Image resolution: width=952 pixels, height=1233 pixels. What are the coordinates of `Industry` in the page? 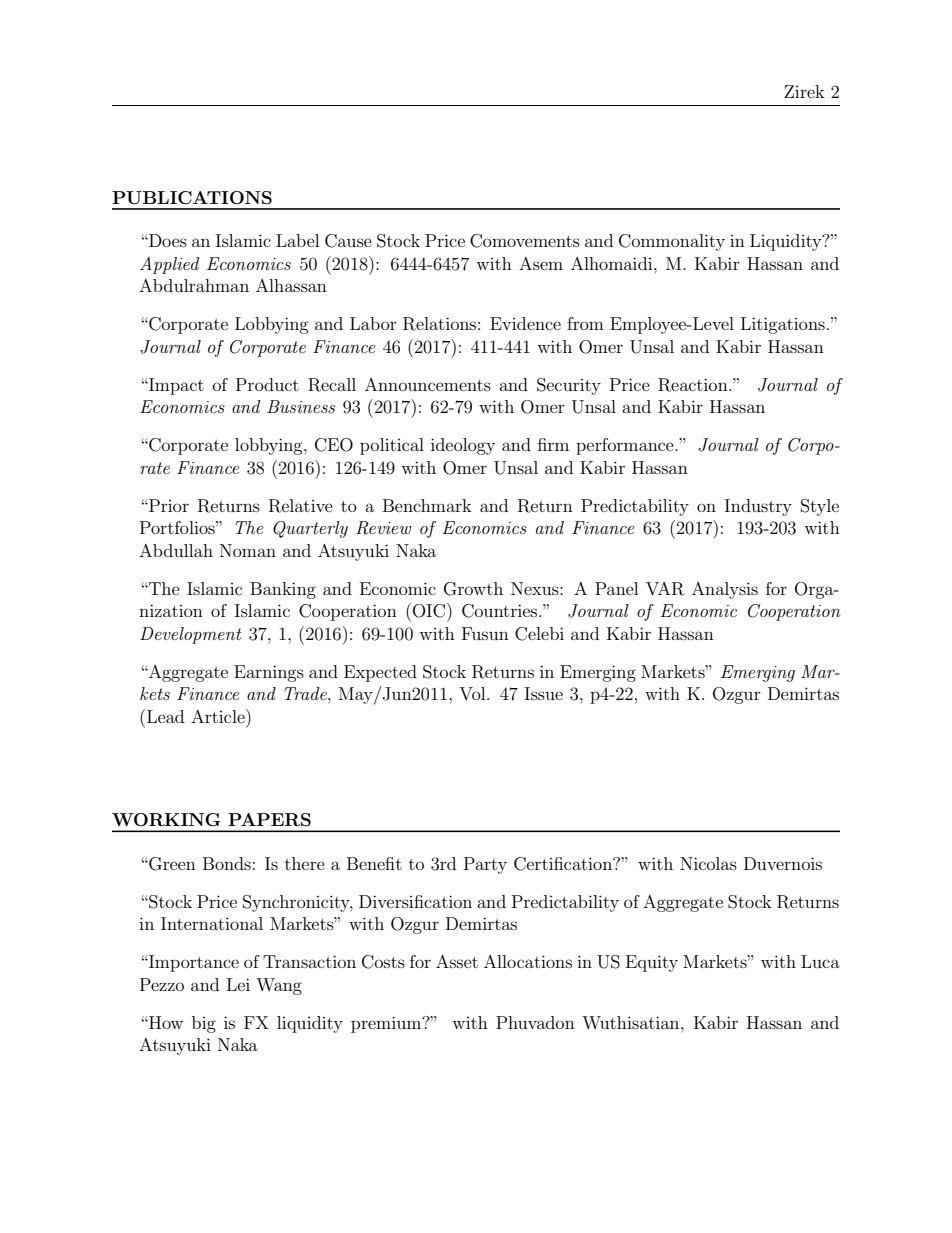 It's located at (758, 507).
